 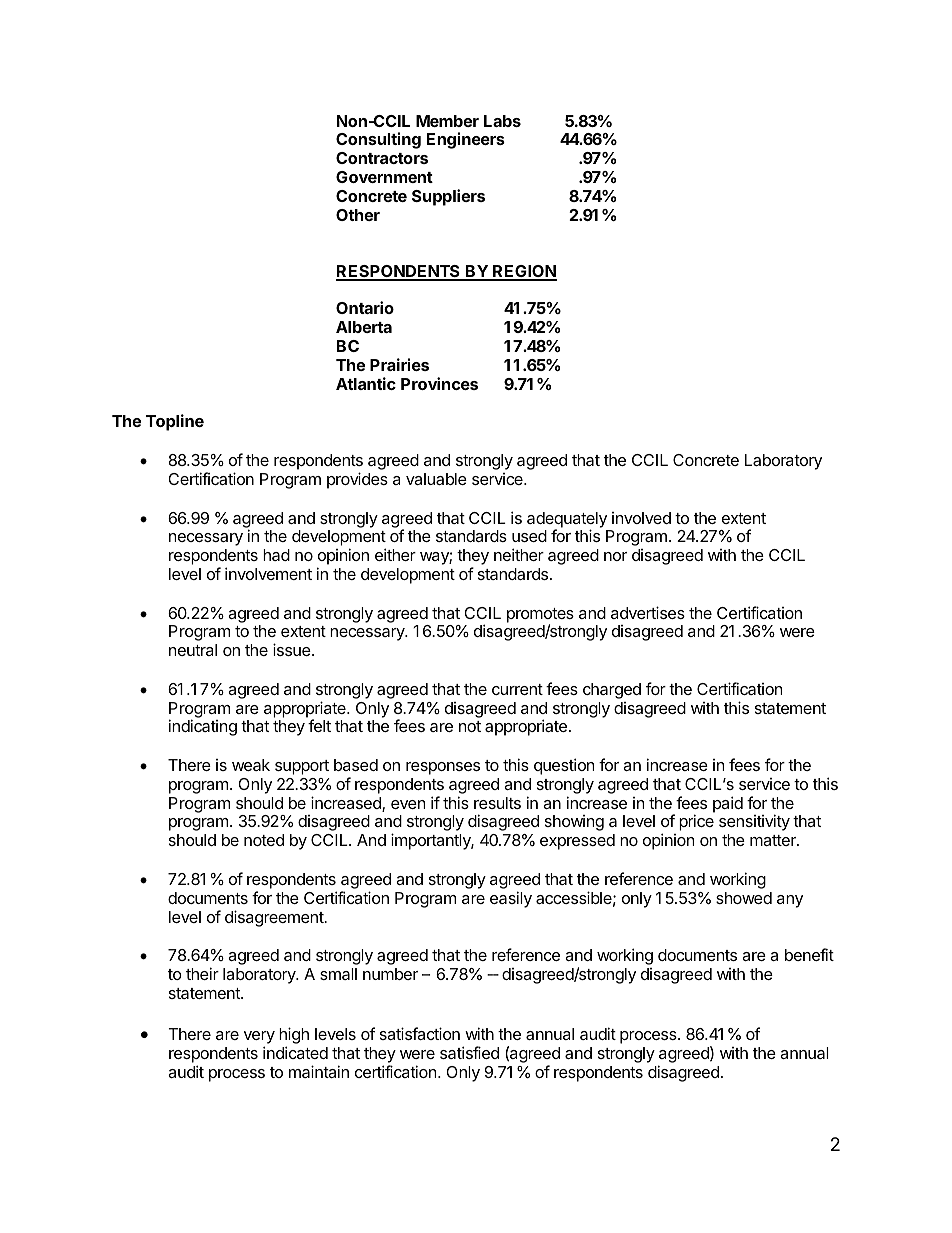 I want to click on very, so click(x=259, y=1039).
